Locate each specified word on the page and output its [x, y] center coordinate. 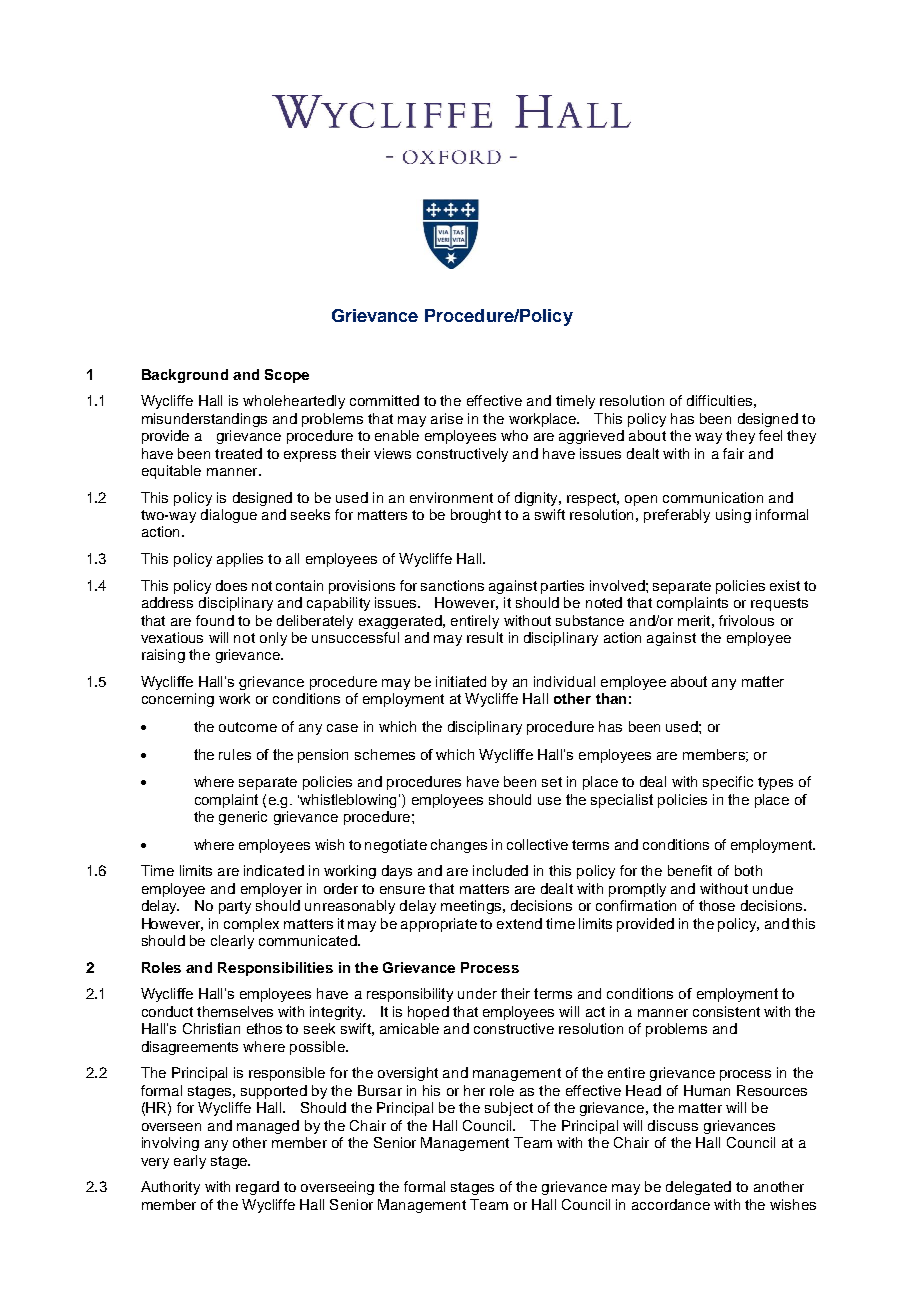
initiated [461, 681]
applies [240, 560]
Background [185, 376]
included [500, 870]
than [611, 698]
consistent [726, 1011]
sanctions [452, 585]
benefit [690, 870]
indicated [274, 870]
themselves [235, 1011]
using [733, 516]
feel [770, 435]
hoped [428, 1013]
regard [257, 1188]
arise [447, 418]
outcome [248, 727]
